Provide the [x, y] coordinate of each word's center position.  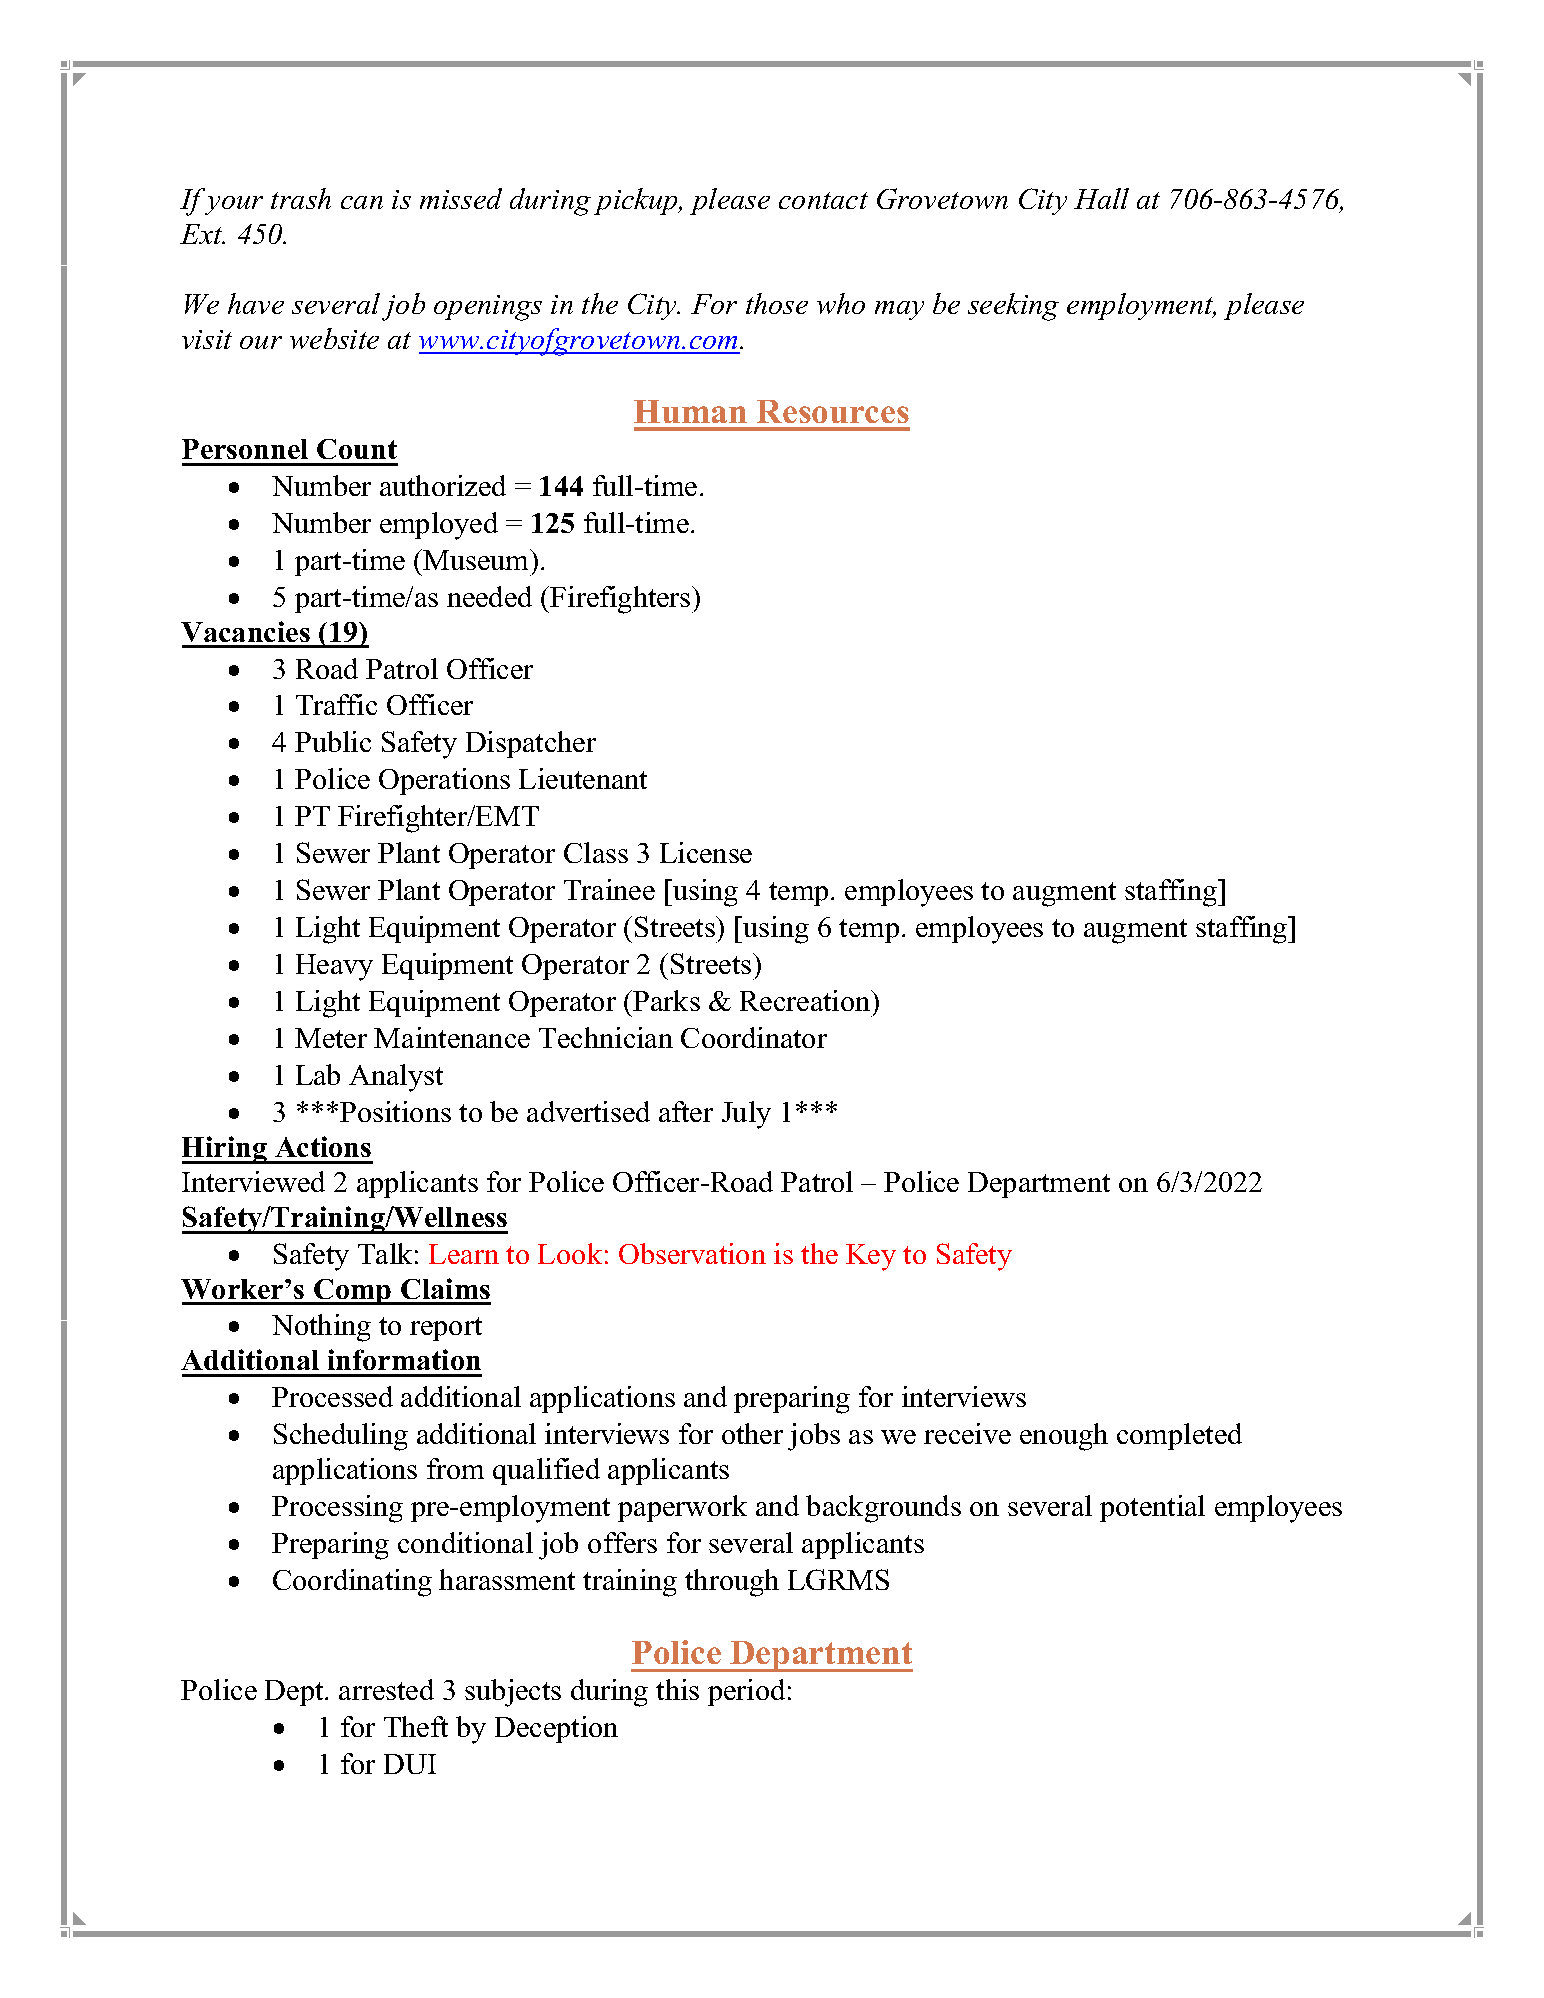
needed [489, 596]
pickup [637, 201]
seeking [1013, 307]
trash [301, 198]
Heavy [334, 967]
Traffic [336, 704]
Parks [666, 1000]
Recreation [806, 1000]
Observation [692, 1253]
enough [1064, 1437]
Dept [295, 1693]
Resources [833, 411]
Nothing [321, 1328]
